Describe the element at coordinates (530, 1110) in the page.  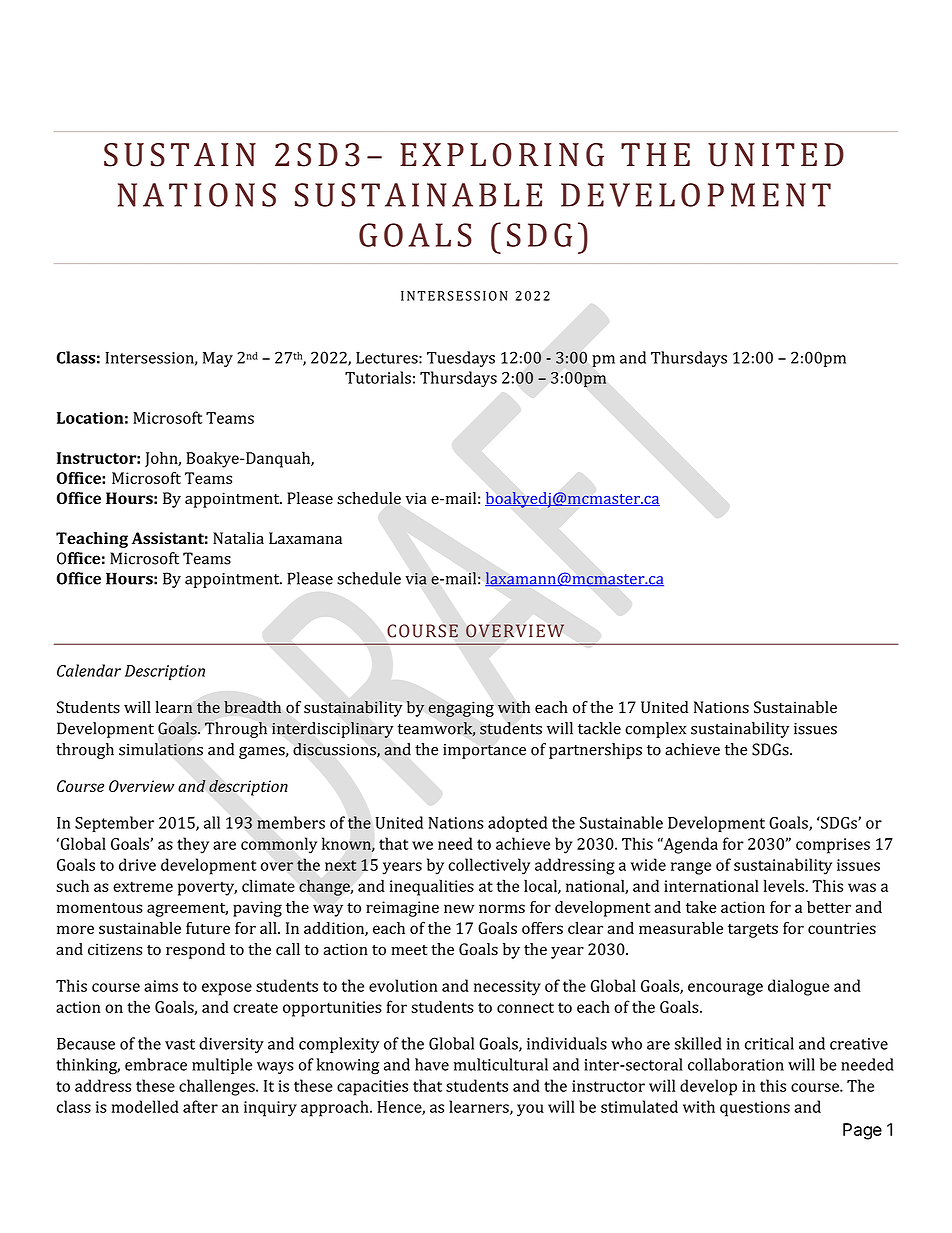
I see `you` at that location.
